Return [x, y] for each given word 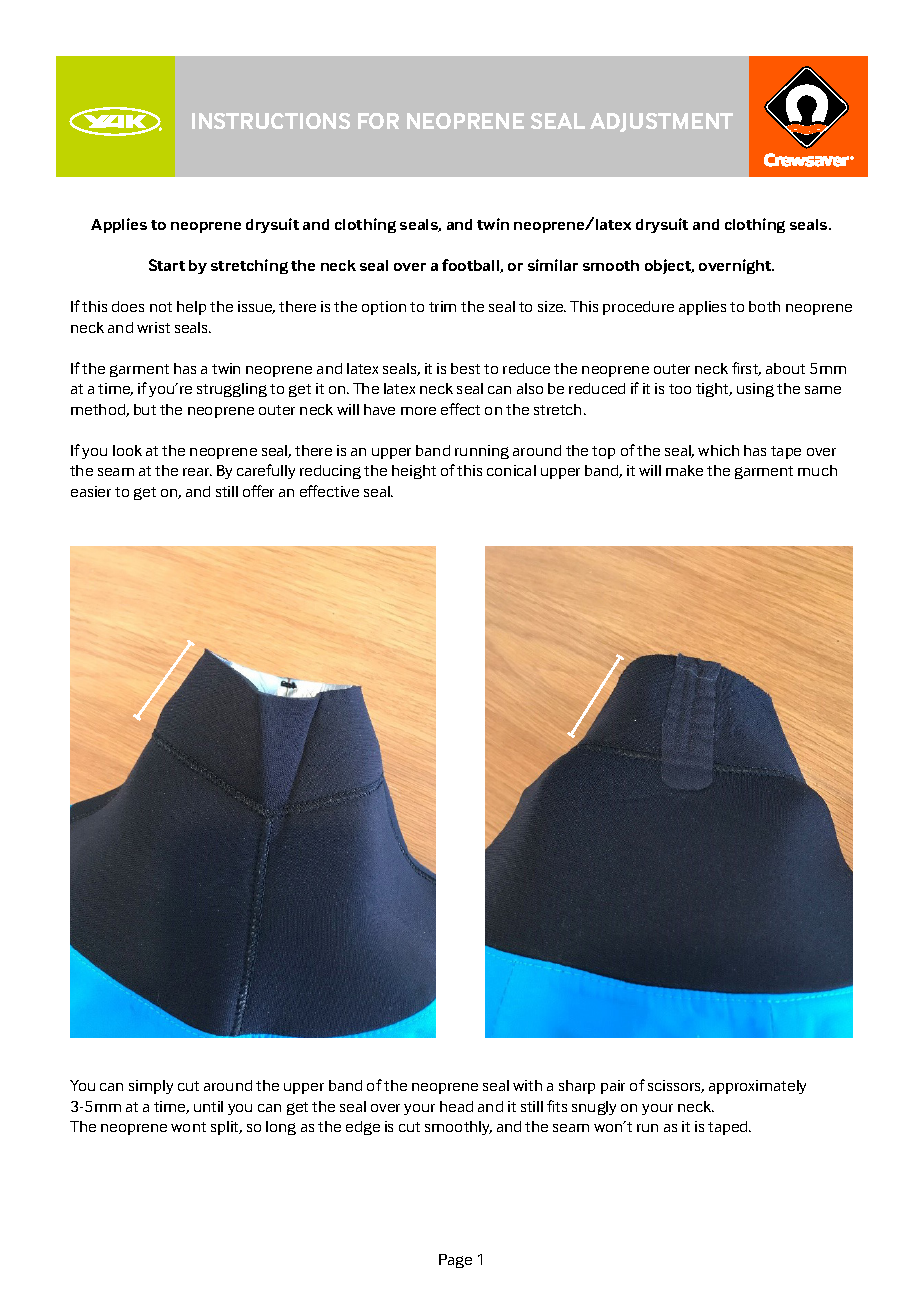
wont [188, 1127]
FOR [378, 121]
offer [258, 491]
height [414, 472]
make [684, 470]
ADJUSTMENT [661, 122]
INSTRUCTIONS [271, 121]
